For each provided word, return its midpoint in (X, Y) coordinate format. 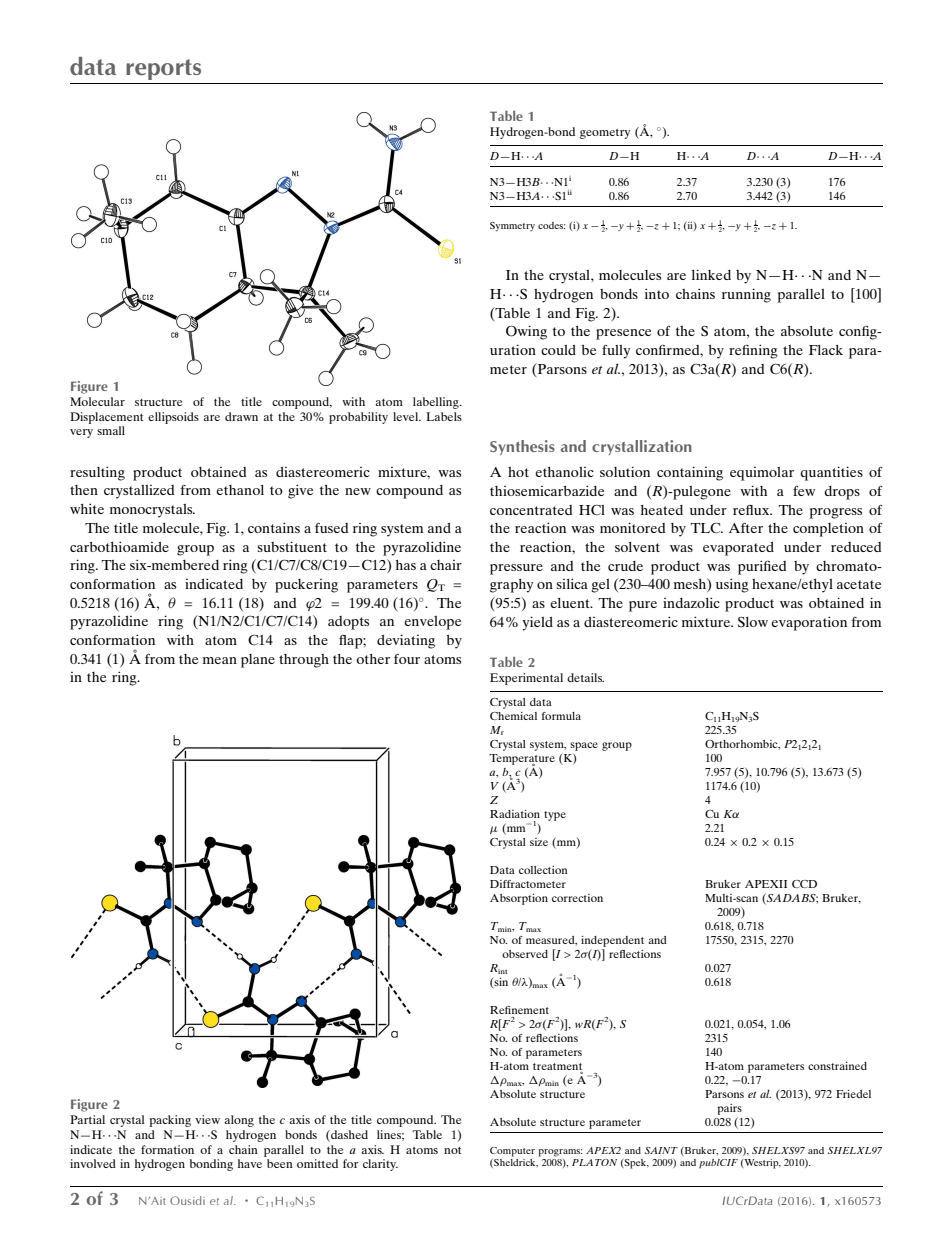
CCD (804, 884)
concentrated (531, 510)
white (87, 508)
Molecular (97, 401)
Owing (526, 332)
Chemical (513, 716)
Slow (753, 622)
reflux (752, 509)
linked (711, 274)
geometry (605, 133)
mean (220, 660)
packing (170, 1121)
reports (163, 69)
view (207, 1119)
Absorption (519, 899)
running (746, 295)
